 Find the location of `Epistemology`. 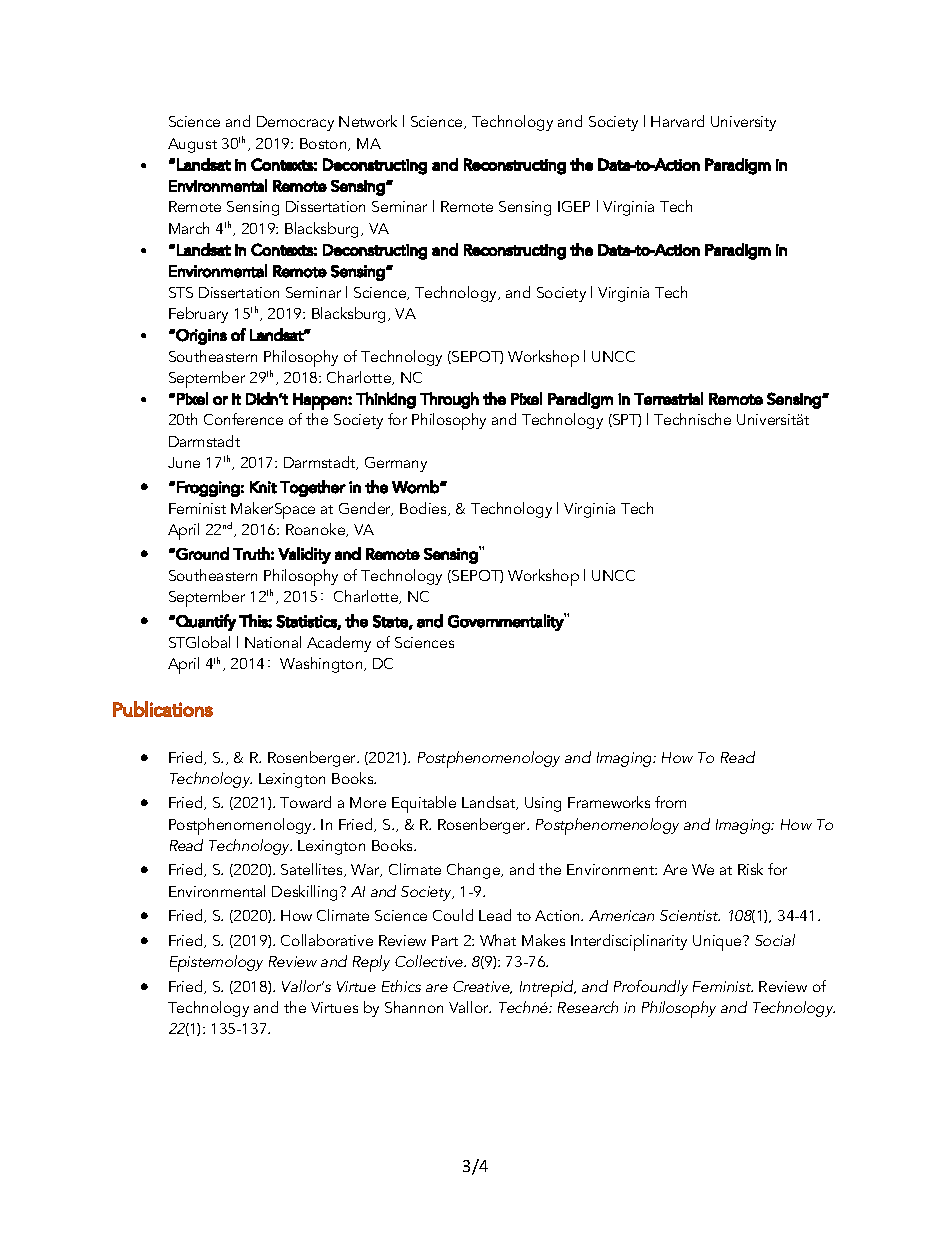

Epistemology is located at coordinates (216, 963).
